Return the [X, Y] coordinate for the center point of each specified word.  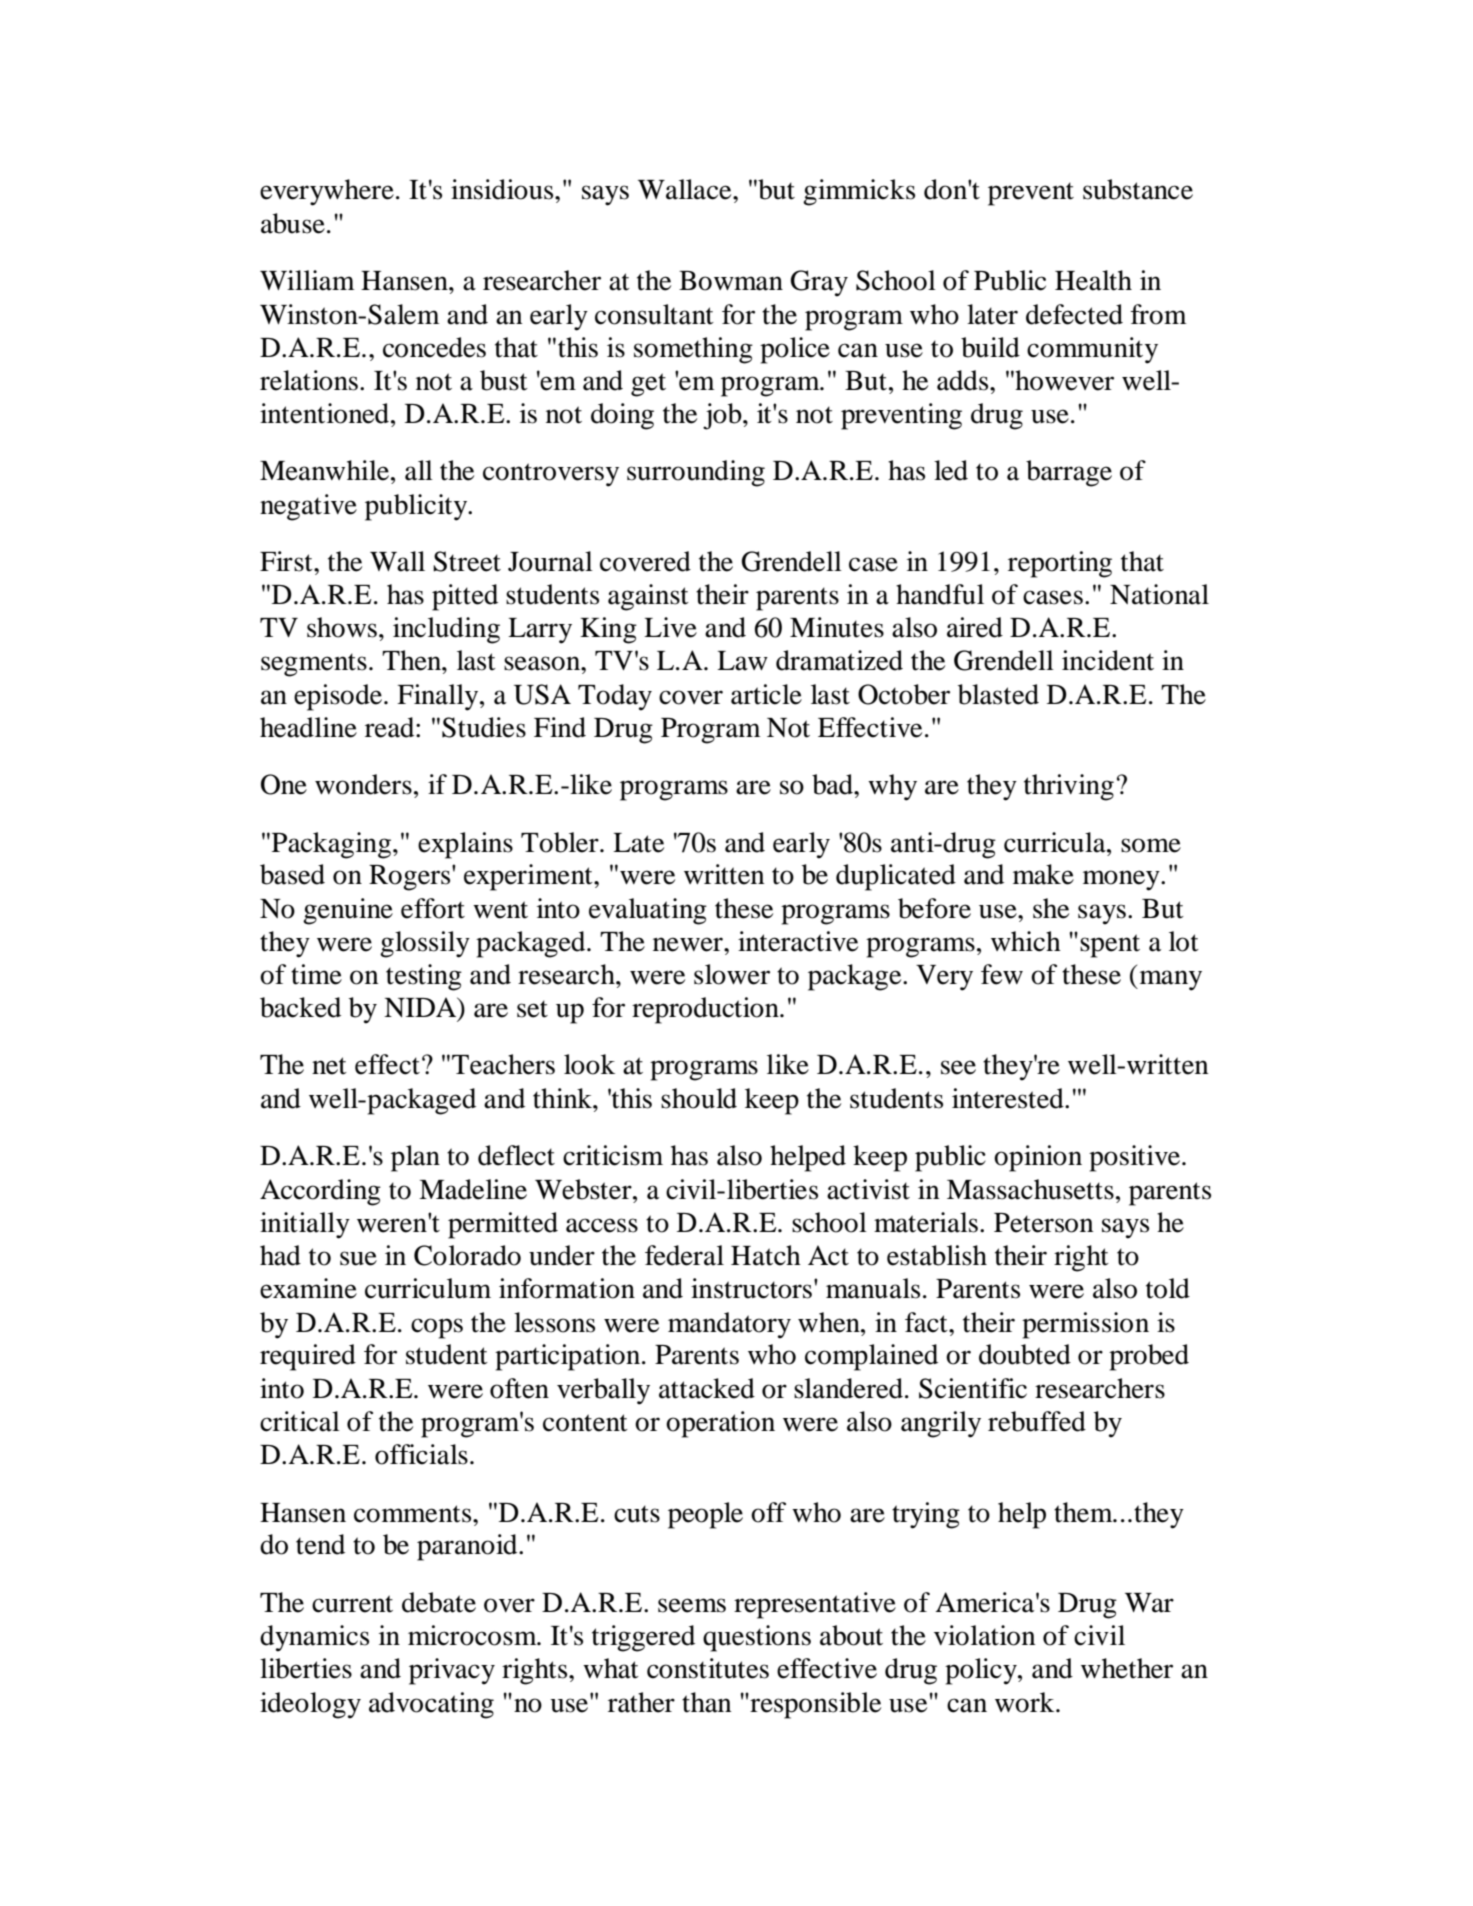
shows [342, 627]
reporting [1060, 564]
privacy [452, 1671]
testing [424, 977]
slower [732, 974]
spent [1110, 946]
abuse [293, 223]
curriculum [428, 1288]
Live [670, 627]
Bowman [731, 281]
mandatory [729, 1325]
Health [1093, 280]
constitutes [708, 1668]
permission [1085, 1325]
